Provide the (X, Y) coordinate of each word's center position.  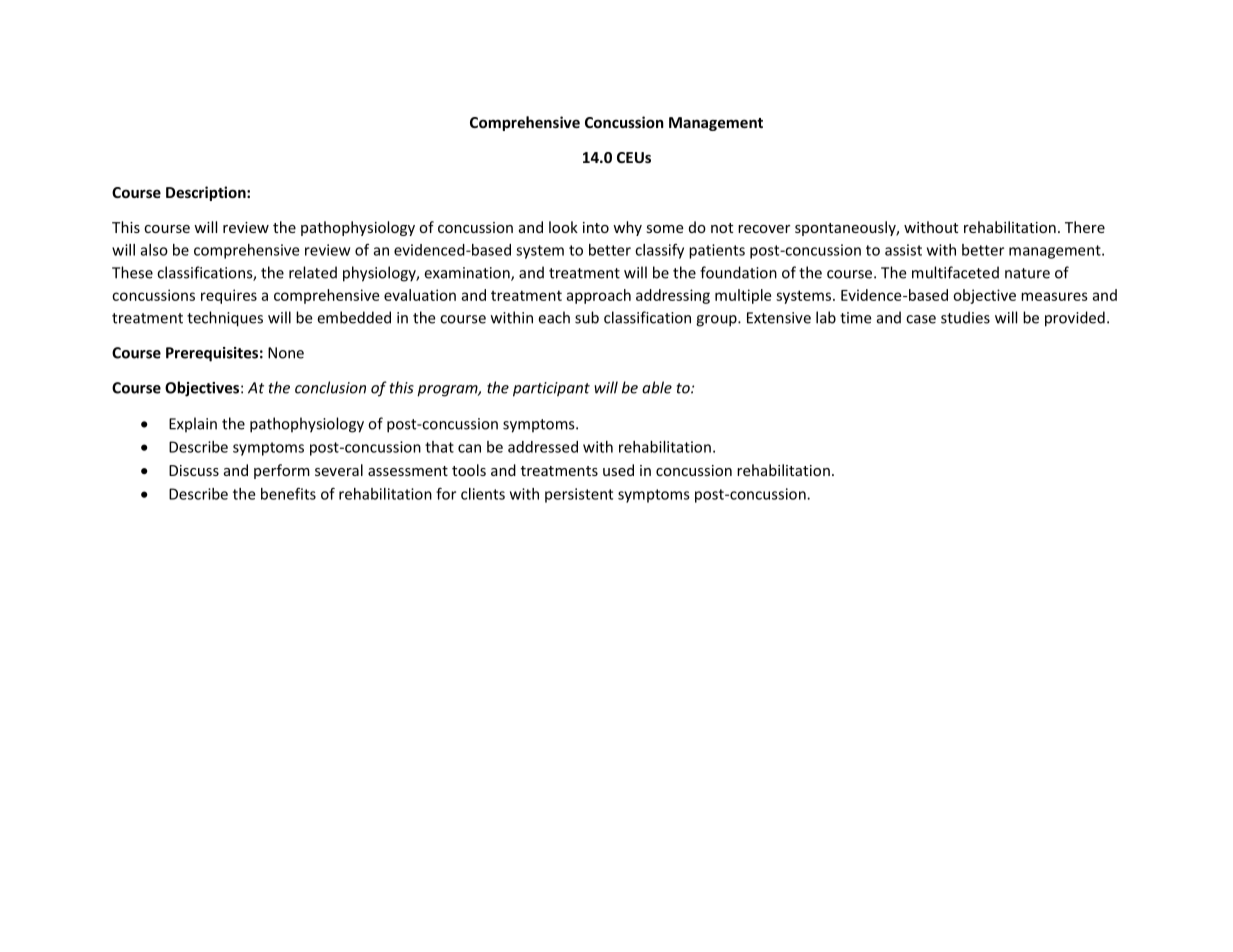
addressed (543, 447)
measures (1054, 296)
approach (598, 296)
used (618, 470)
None (286, 353)
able (657, 387)
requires (229, 296)
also (154, 250)
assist (903, 250)
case (921, 319)
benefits (288, 494)
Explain (193, 424)
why (627, 228)
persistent (579, 495)
